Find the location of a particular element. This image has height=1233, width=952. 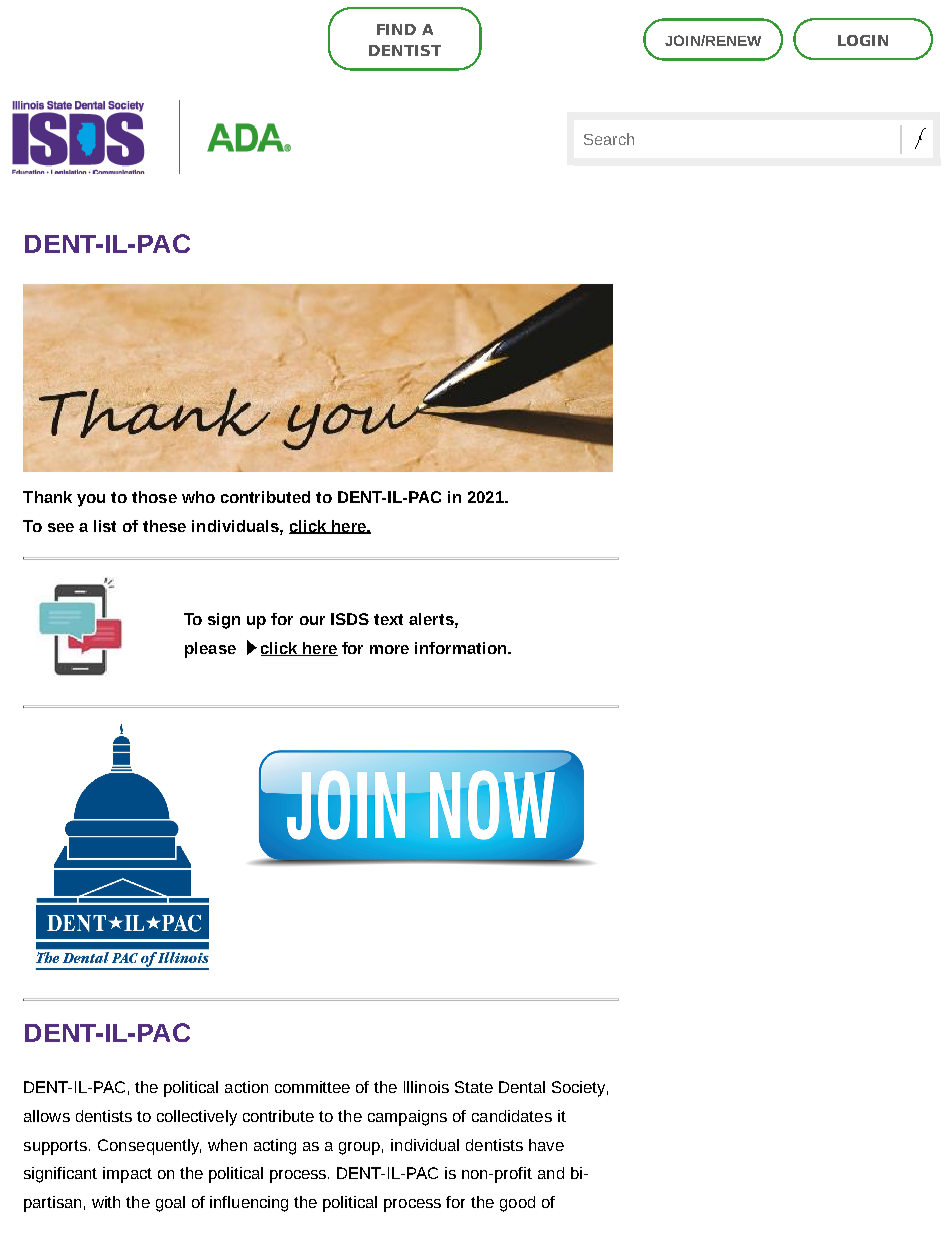

Search is located at coordinates (609, 139).
